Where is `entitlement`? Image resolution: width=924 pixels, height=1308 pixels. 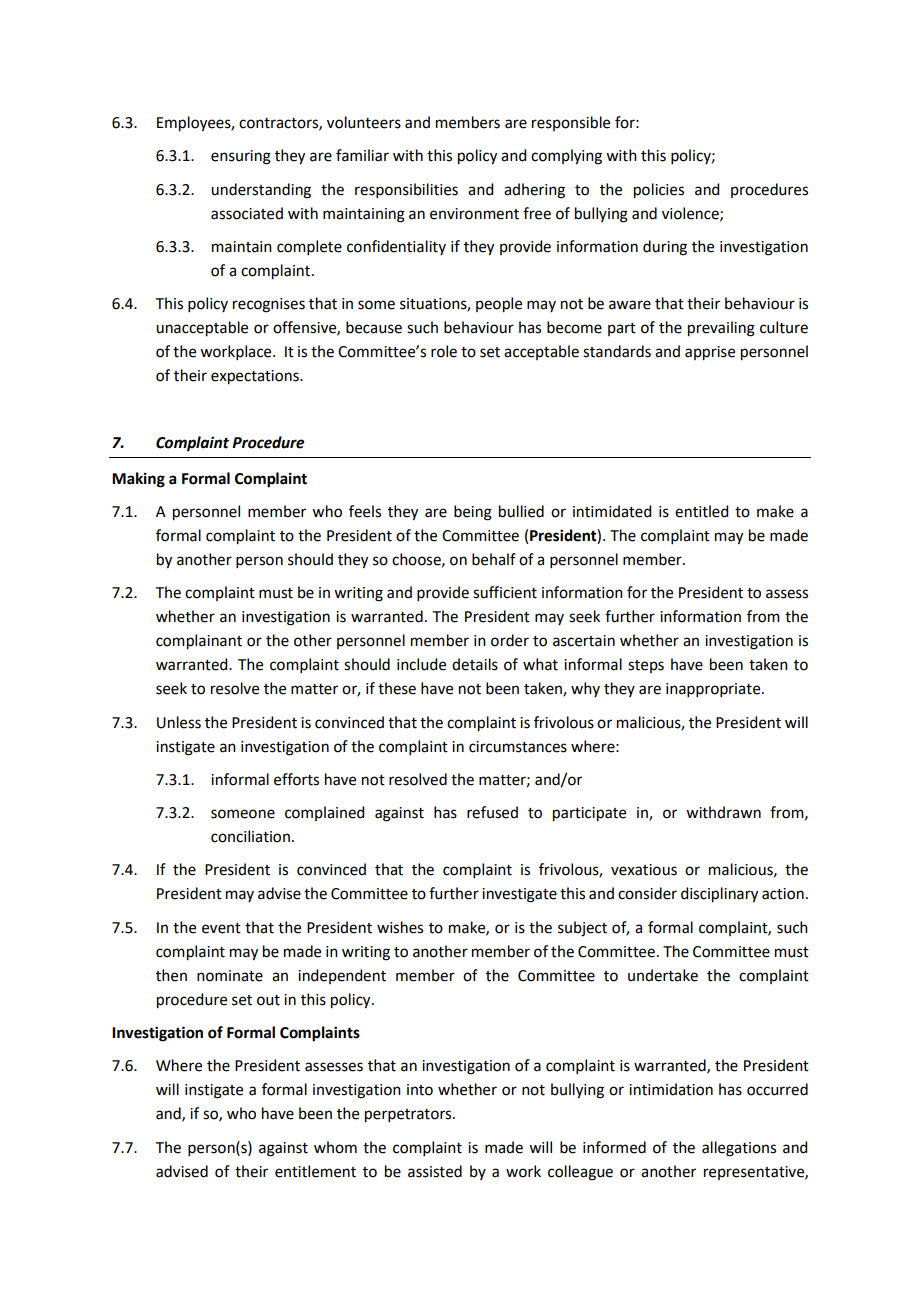
entitlement is located at coordinates (315, 1171).
